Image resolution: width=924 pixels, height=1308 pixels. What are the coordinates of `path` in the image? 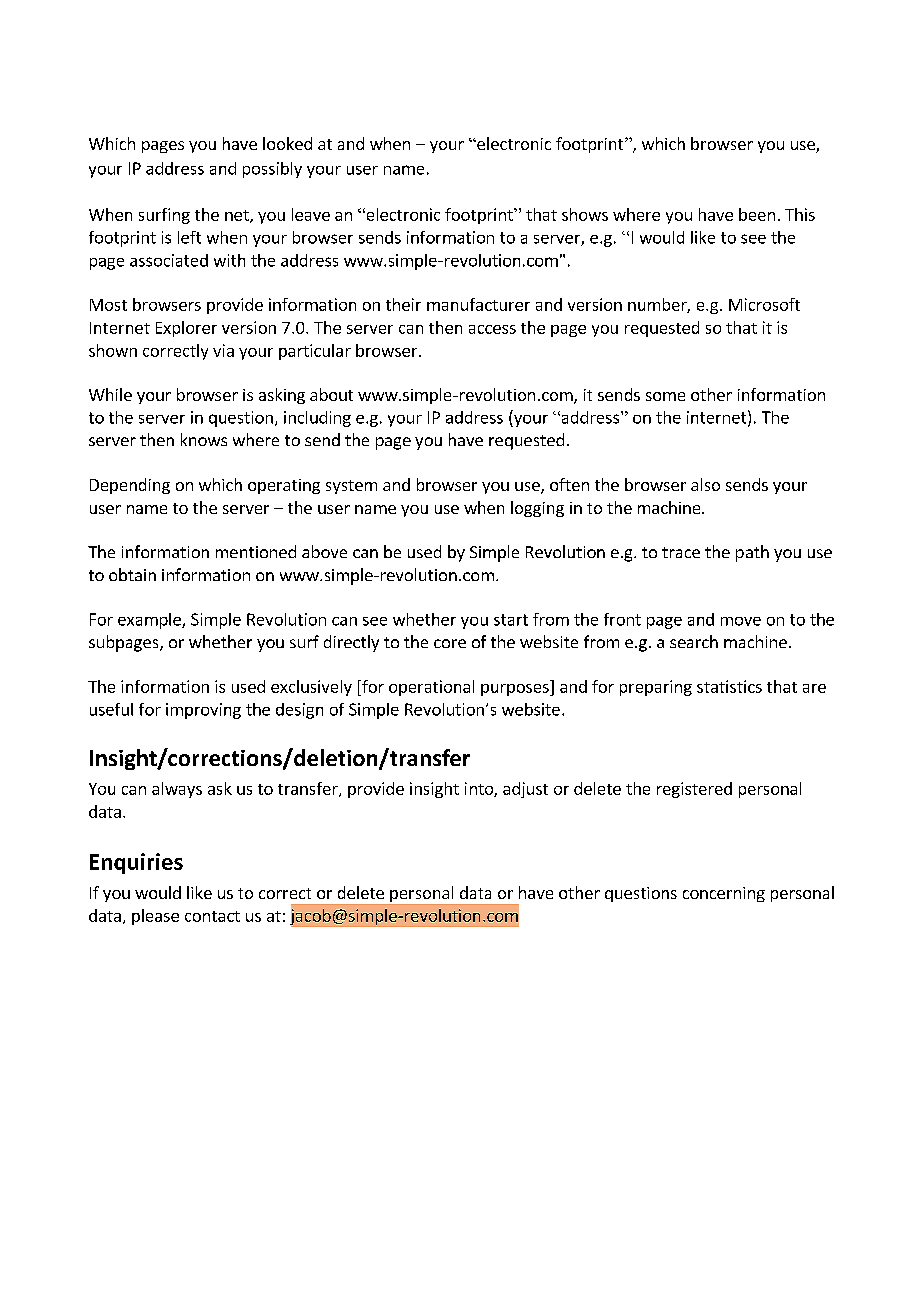 It's located at (752, 553).
